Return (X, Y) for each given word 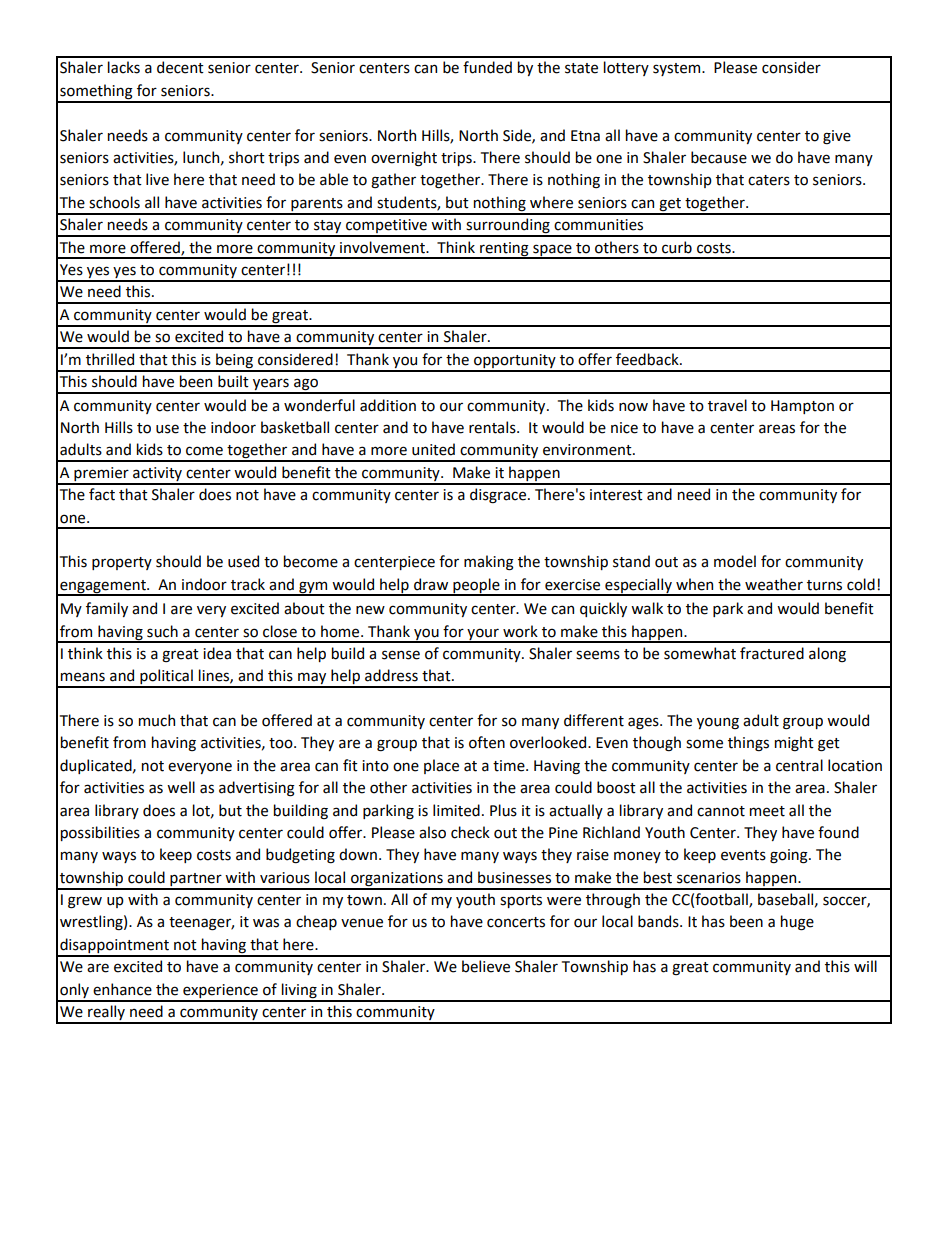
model (735, 561)
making (489, 563)
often (487, 742)
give (837, 137)
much (157, 720)
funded (487, 67)
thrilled (110, 359)
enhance (122, 989)
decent (180, 67)
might (794, 744)
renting (504, 250)
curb (677, 247)
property (122, 563)
